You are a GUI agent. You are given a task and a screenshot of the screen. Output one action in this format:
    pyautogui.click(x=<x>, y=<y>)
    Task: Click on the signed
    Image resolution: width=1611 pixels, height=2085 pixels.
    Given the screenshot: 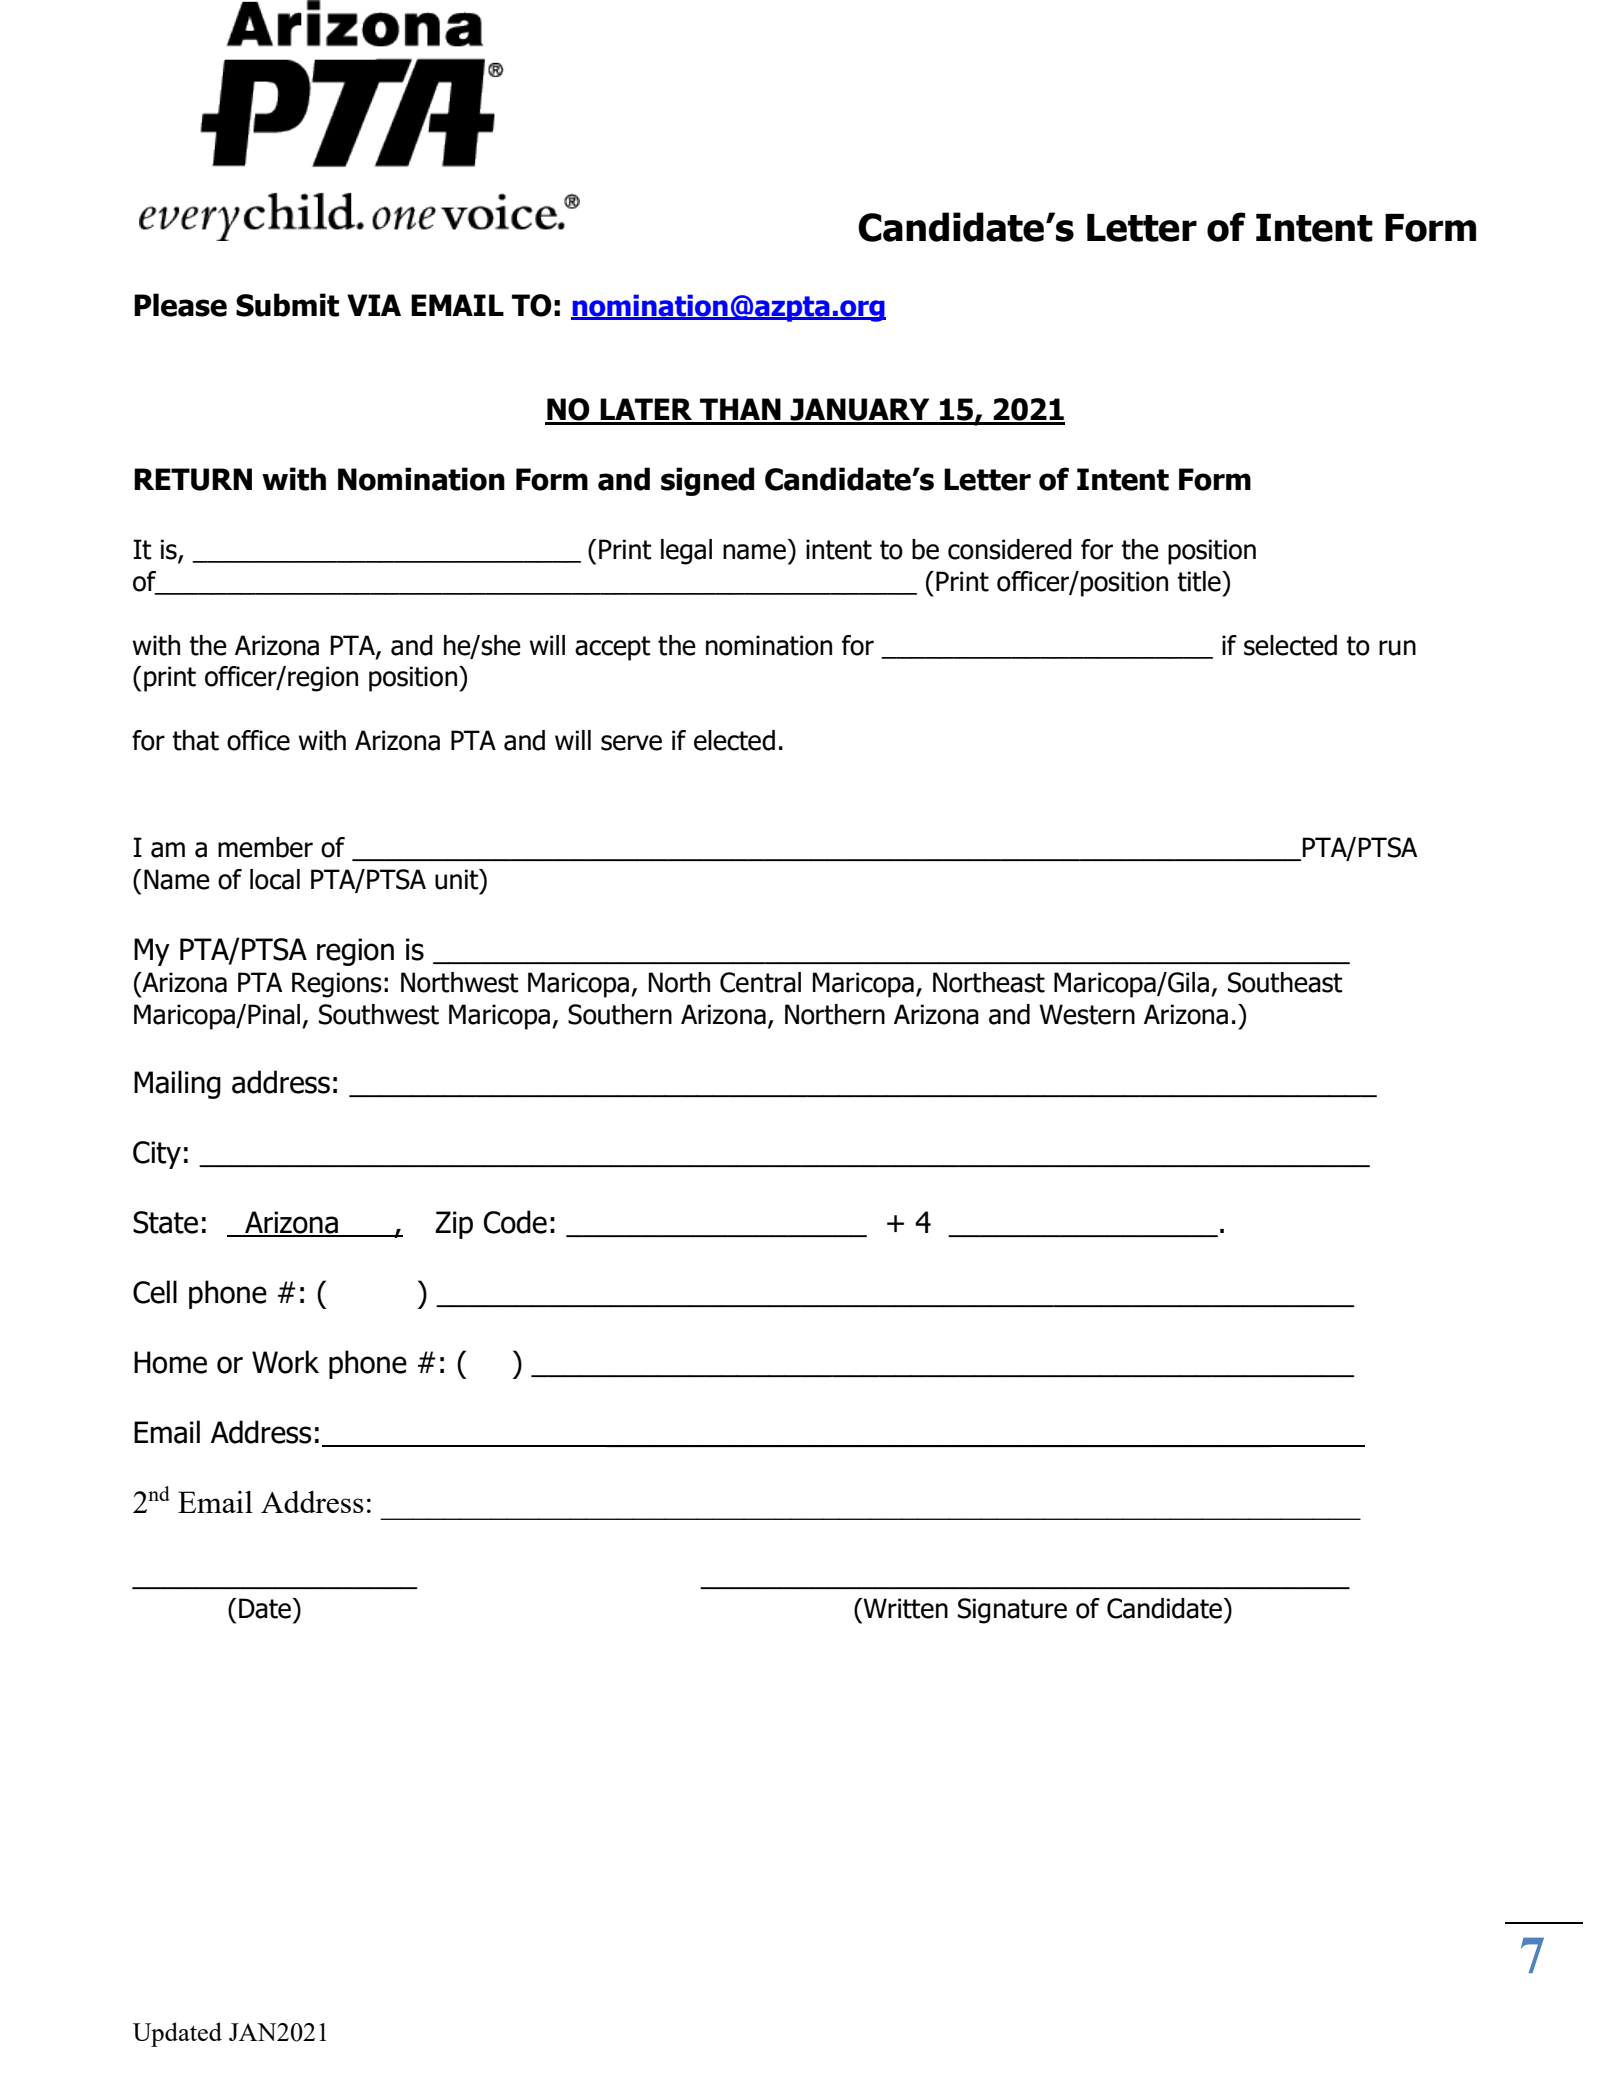 What is the action you would take?
    pyautogui.click(x=707, y=481)
